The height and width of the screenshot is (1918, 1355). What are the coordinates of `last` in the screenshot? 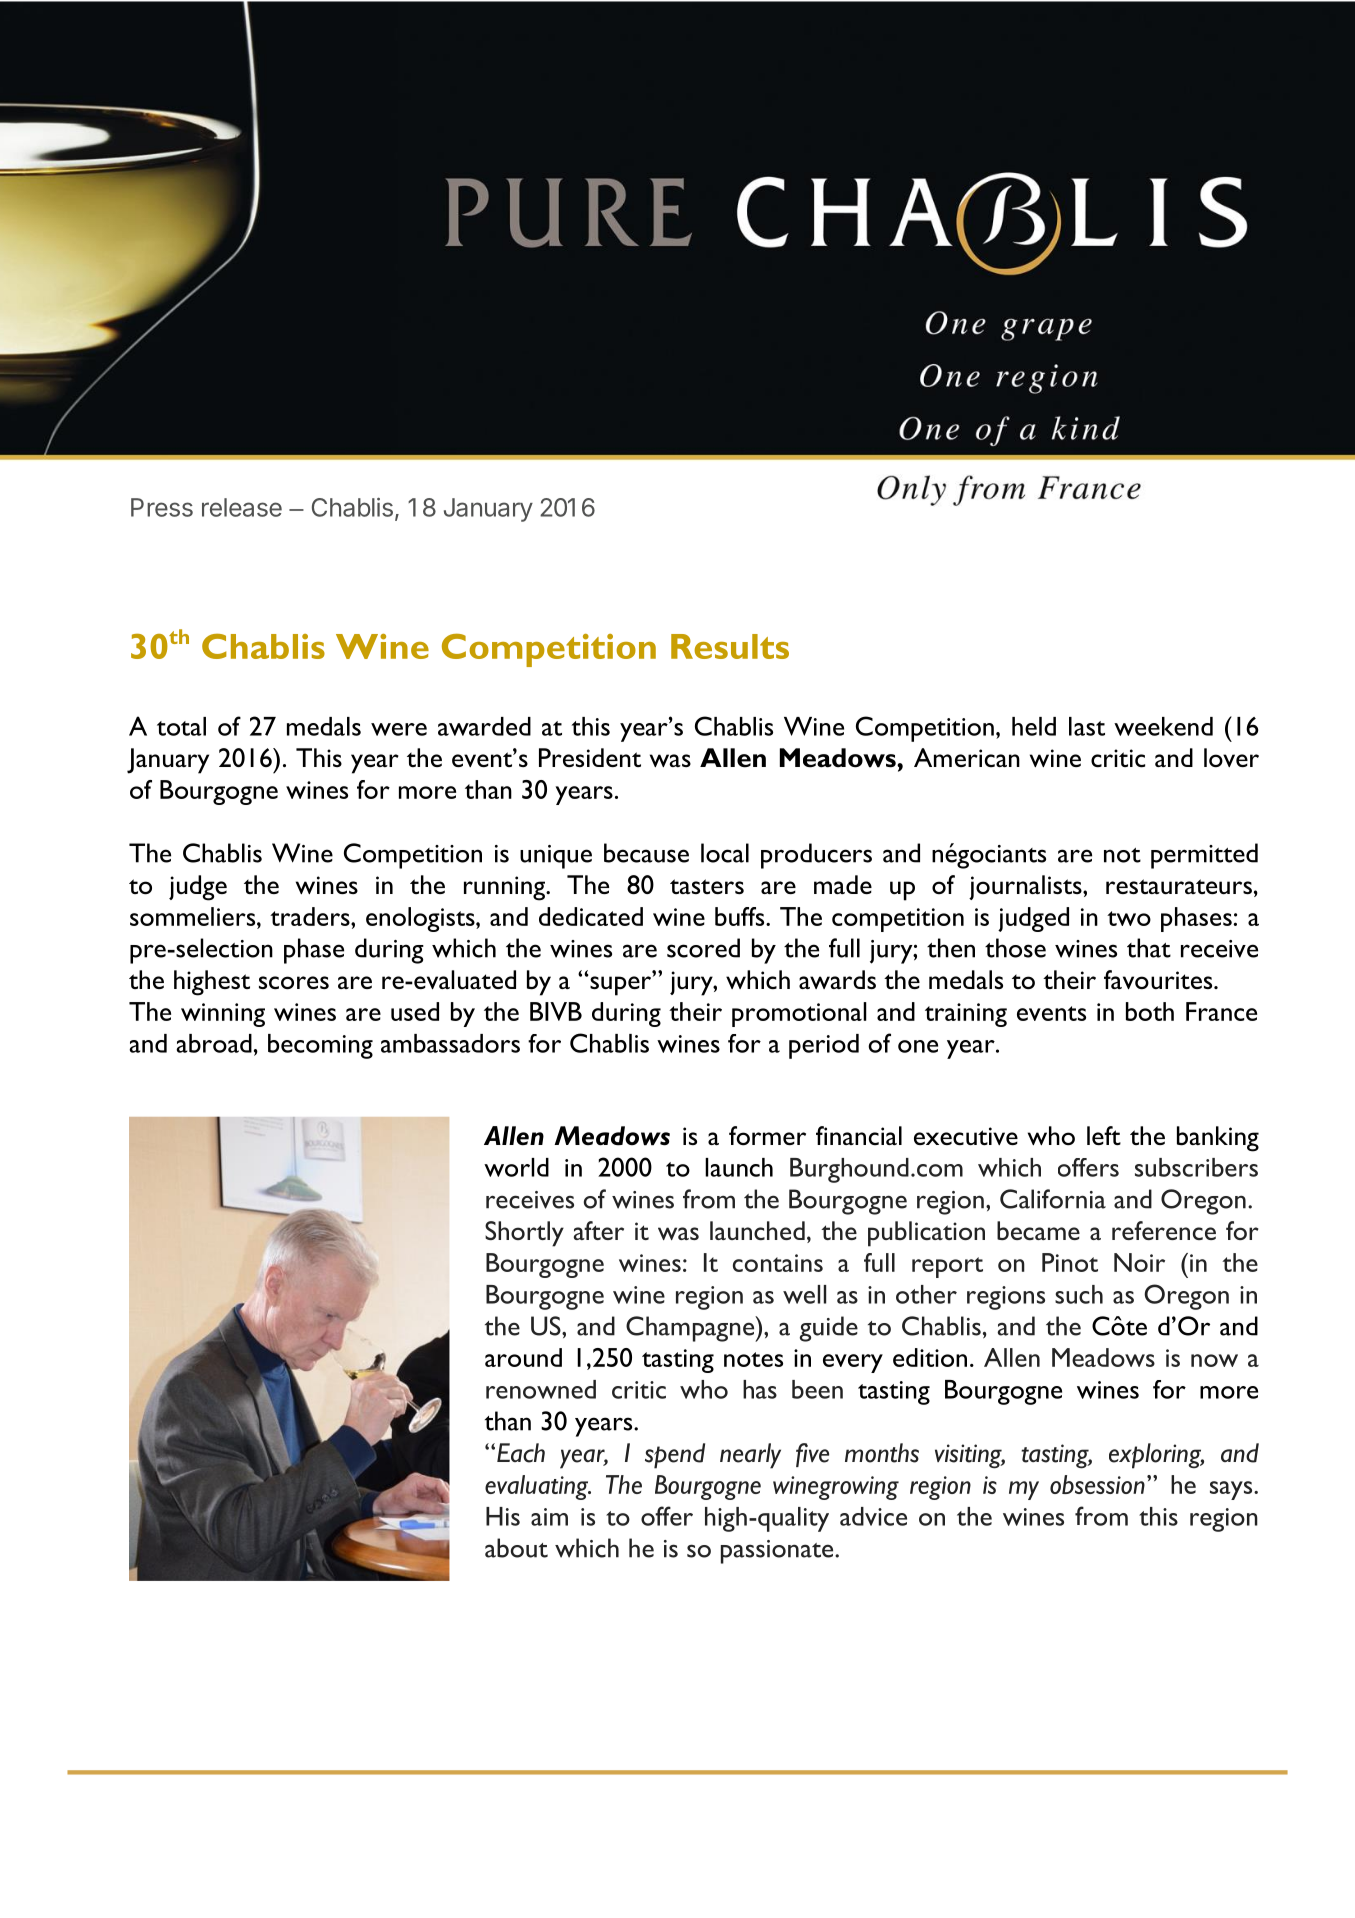 It's located at (1087, 726).
